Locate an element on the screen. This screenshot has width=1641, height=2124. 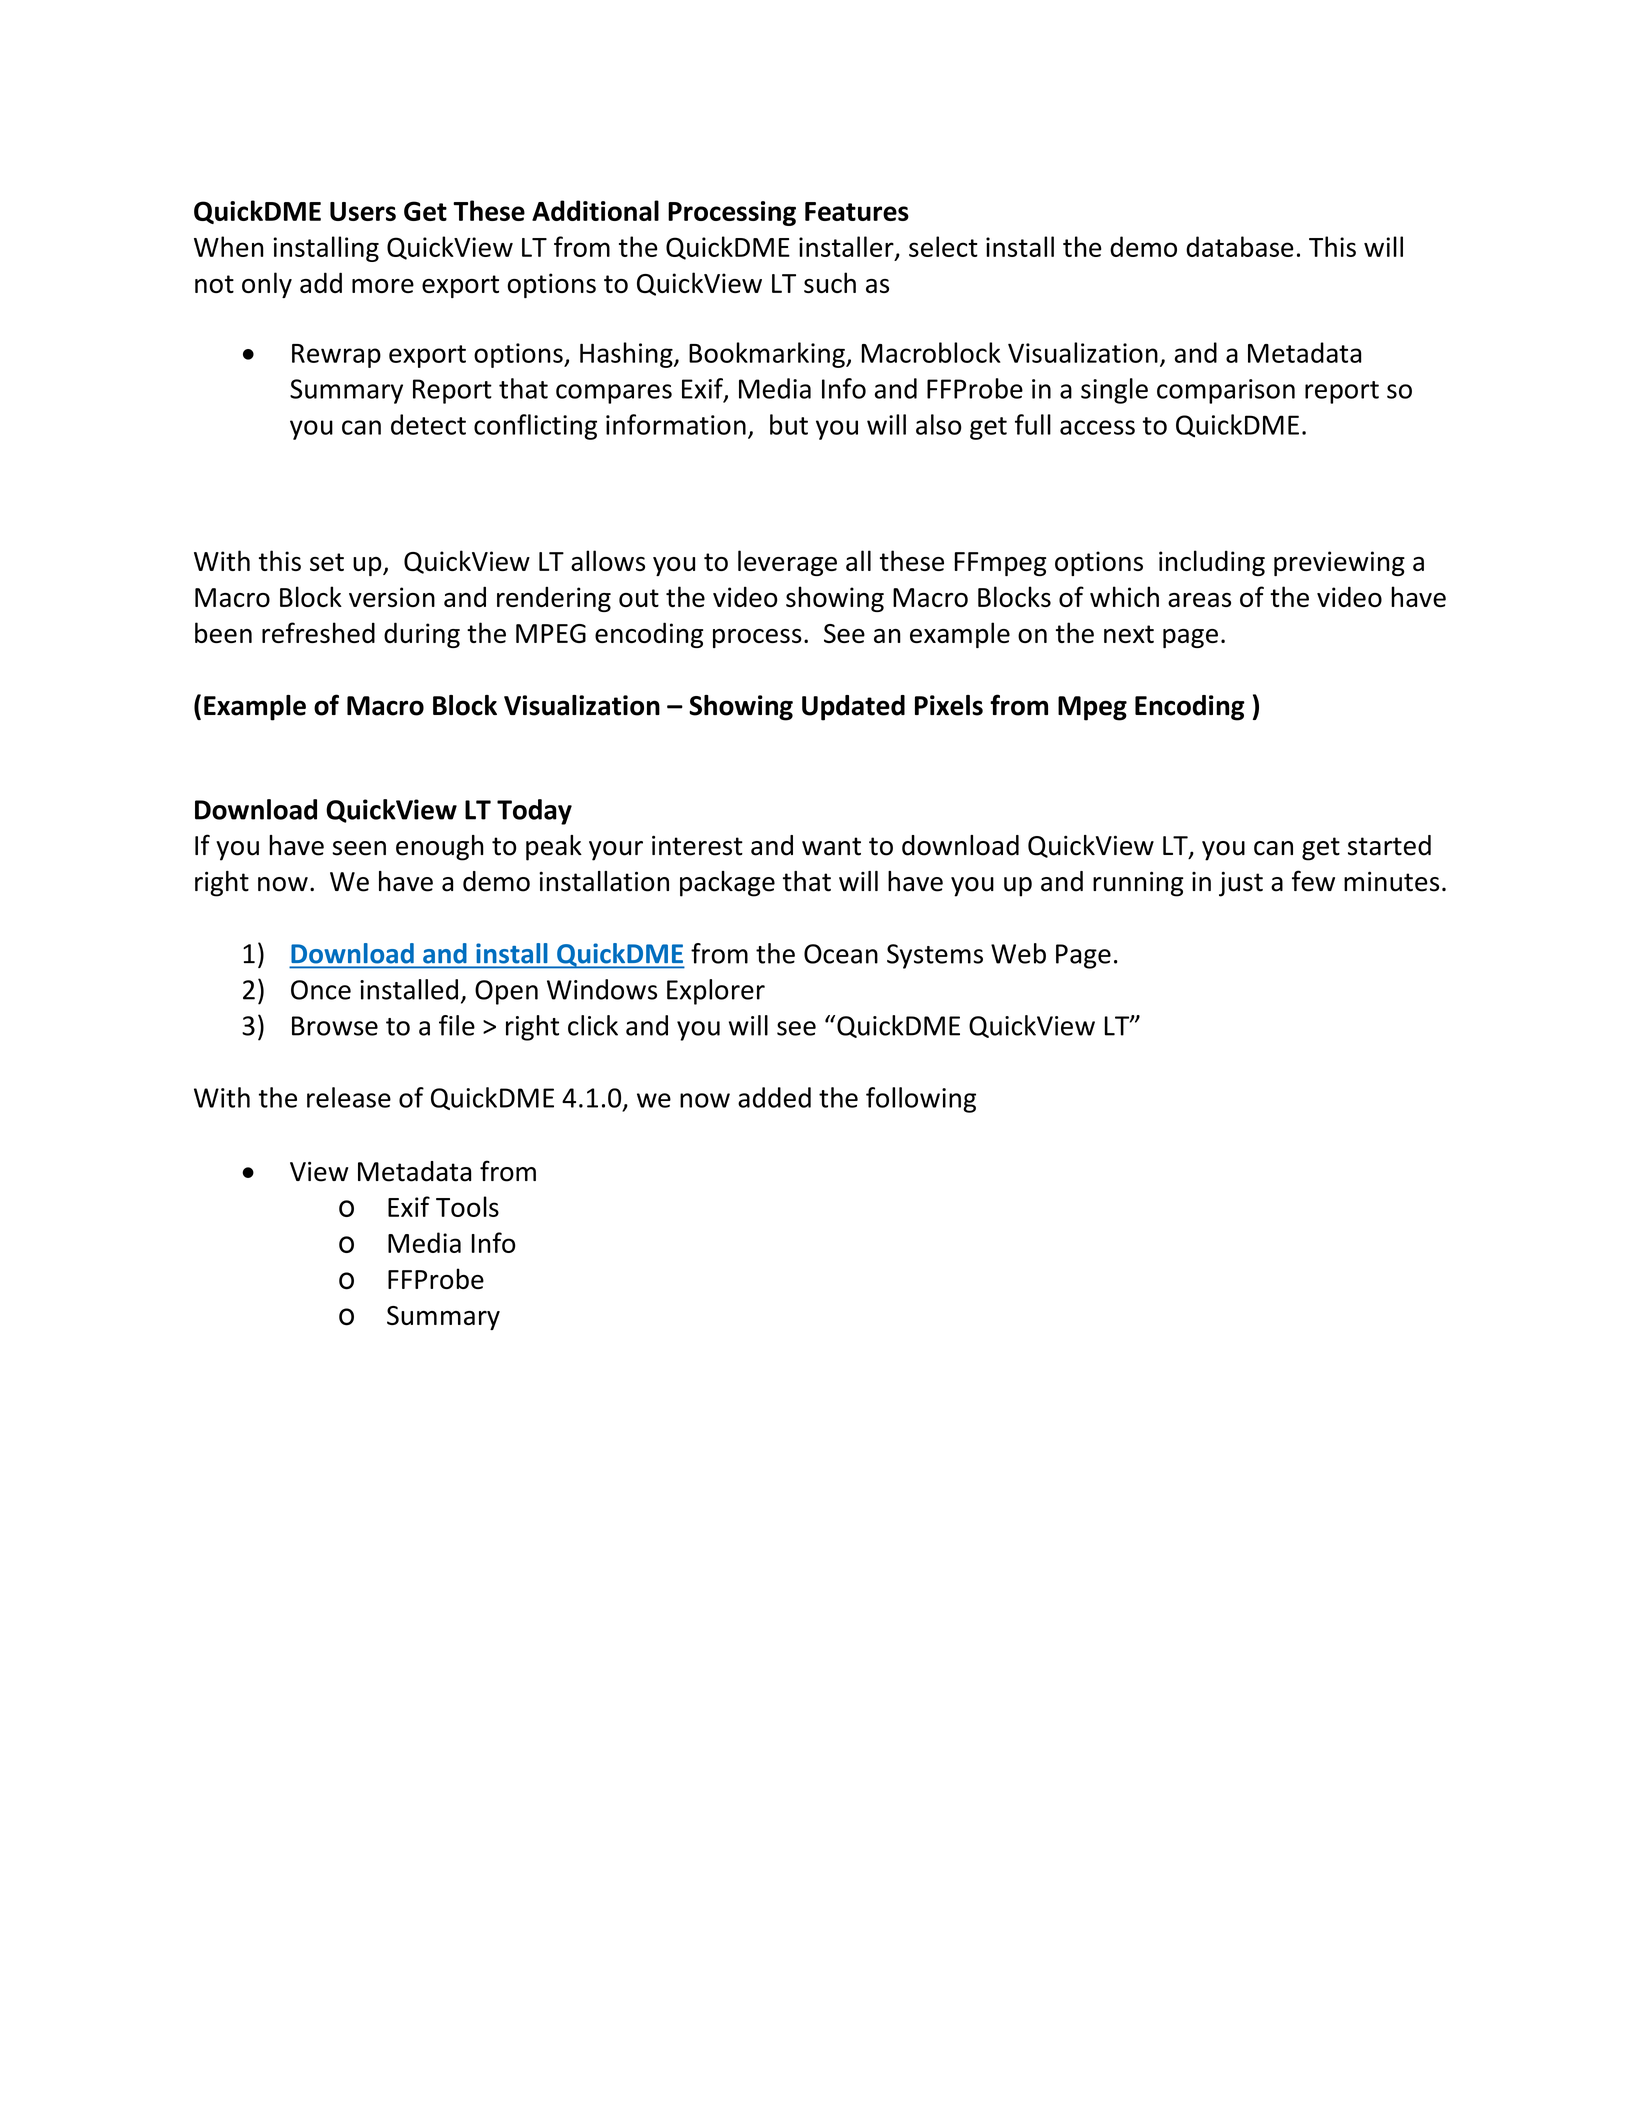
seen is located at coordinates (359, 848).
